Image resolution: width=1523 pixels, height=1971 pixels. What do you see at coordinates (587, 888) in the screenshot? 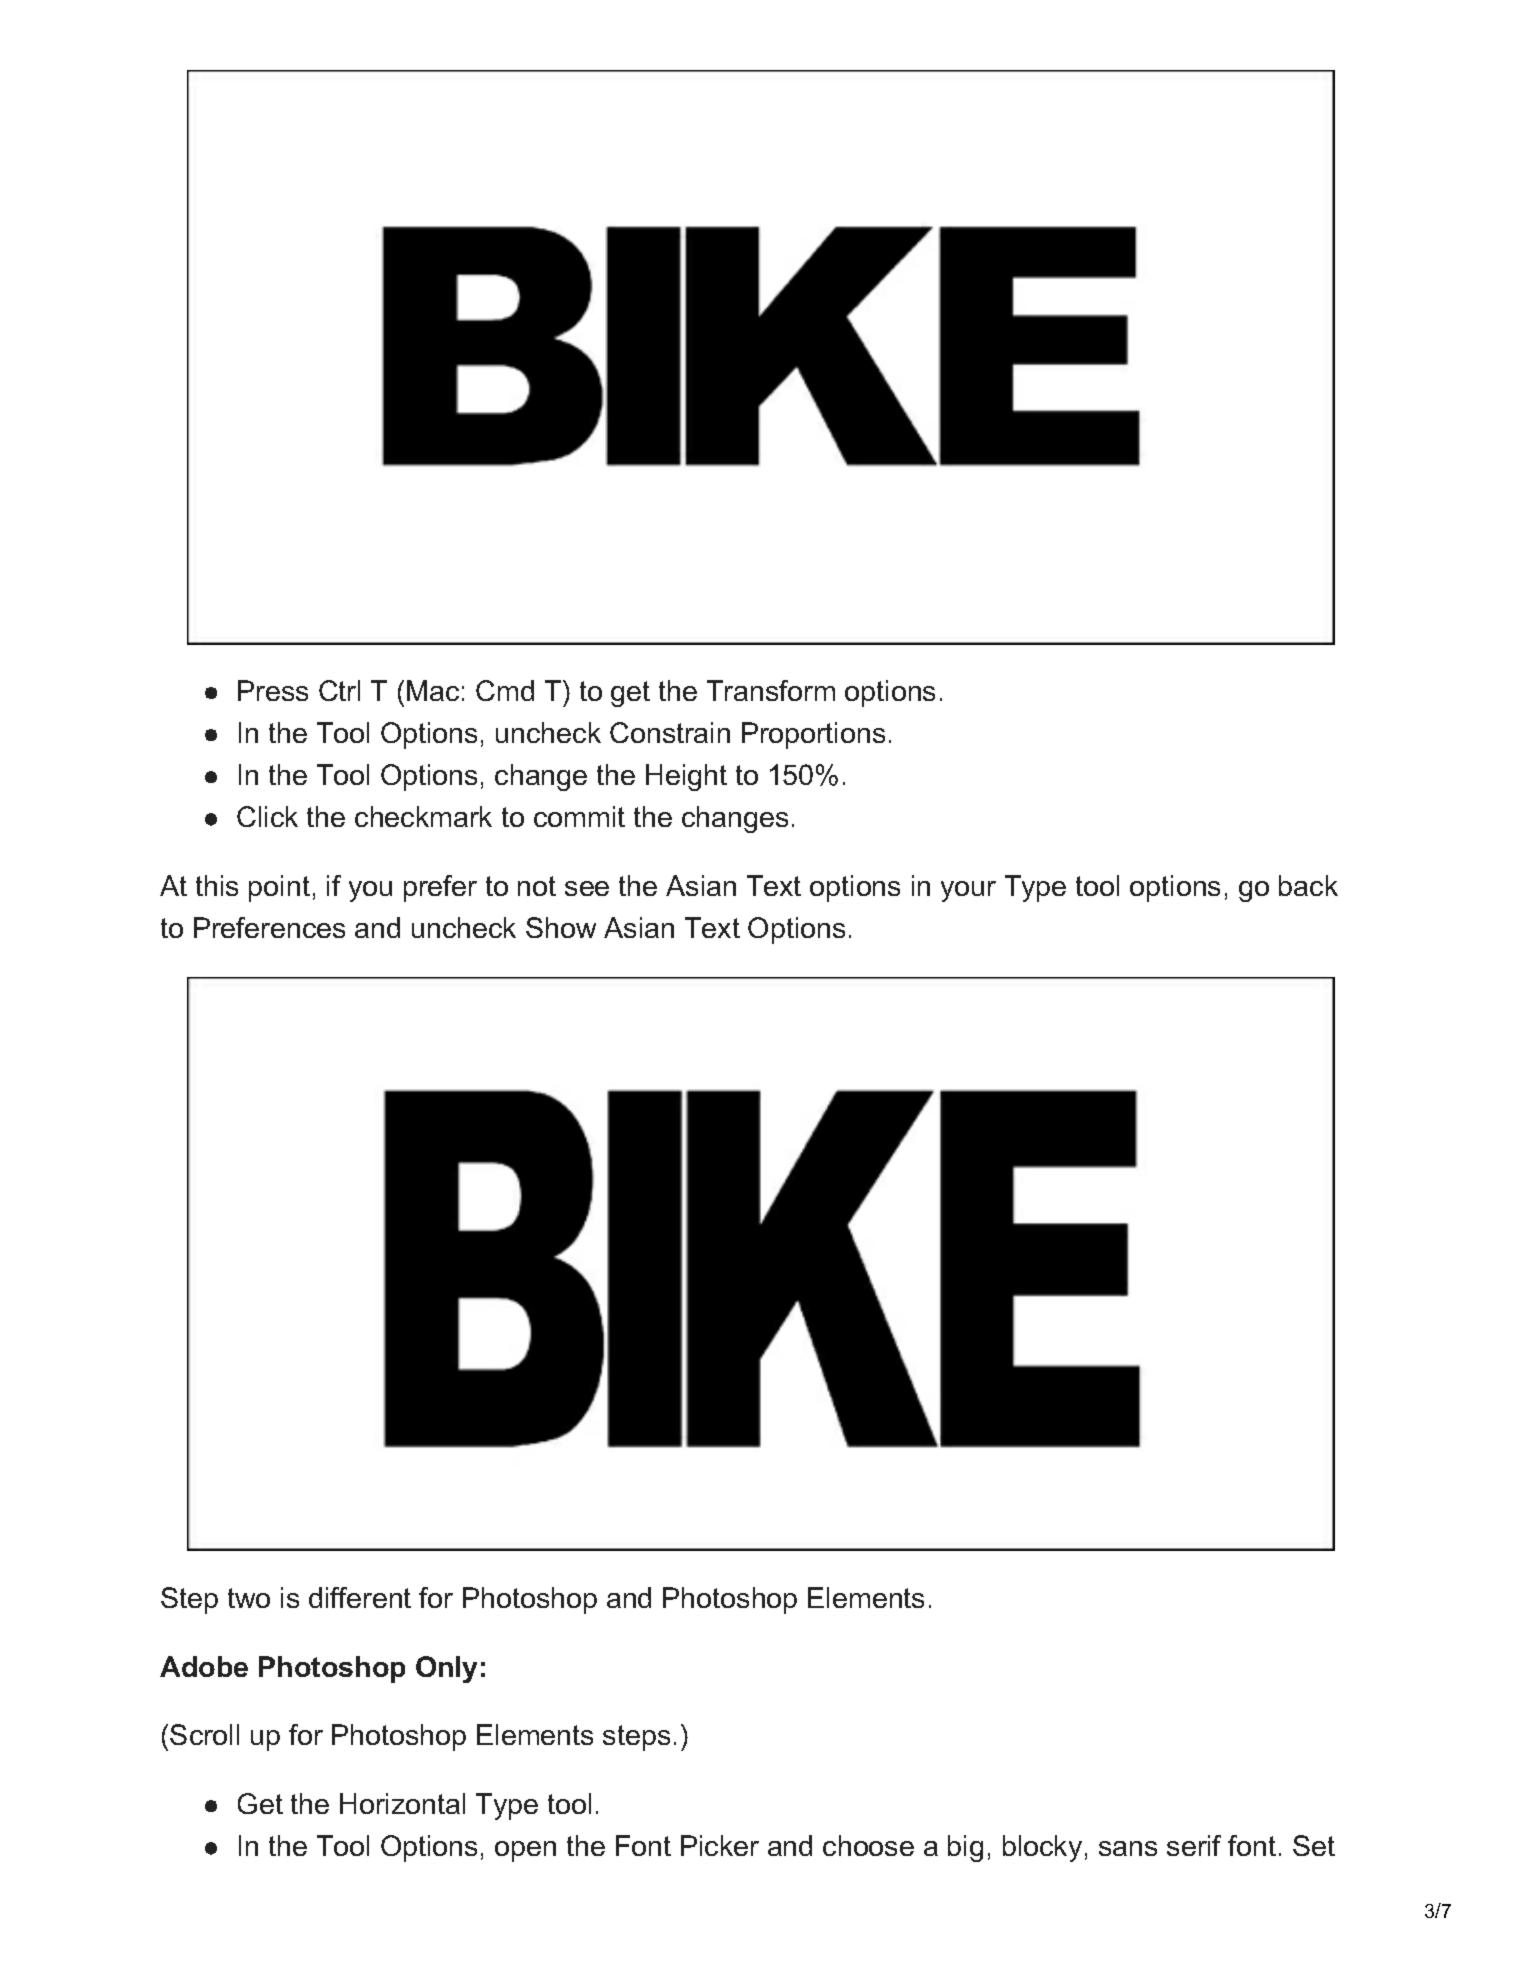
I see `see` at bounding box center [587, 888].
